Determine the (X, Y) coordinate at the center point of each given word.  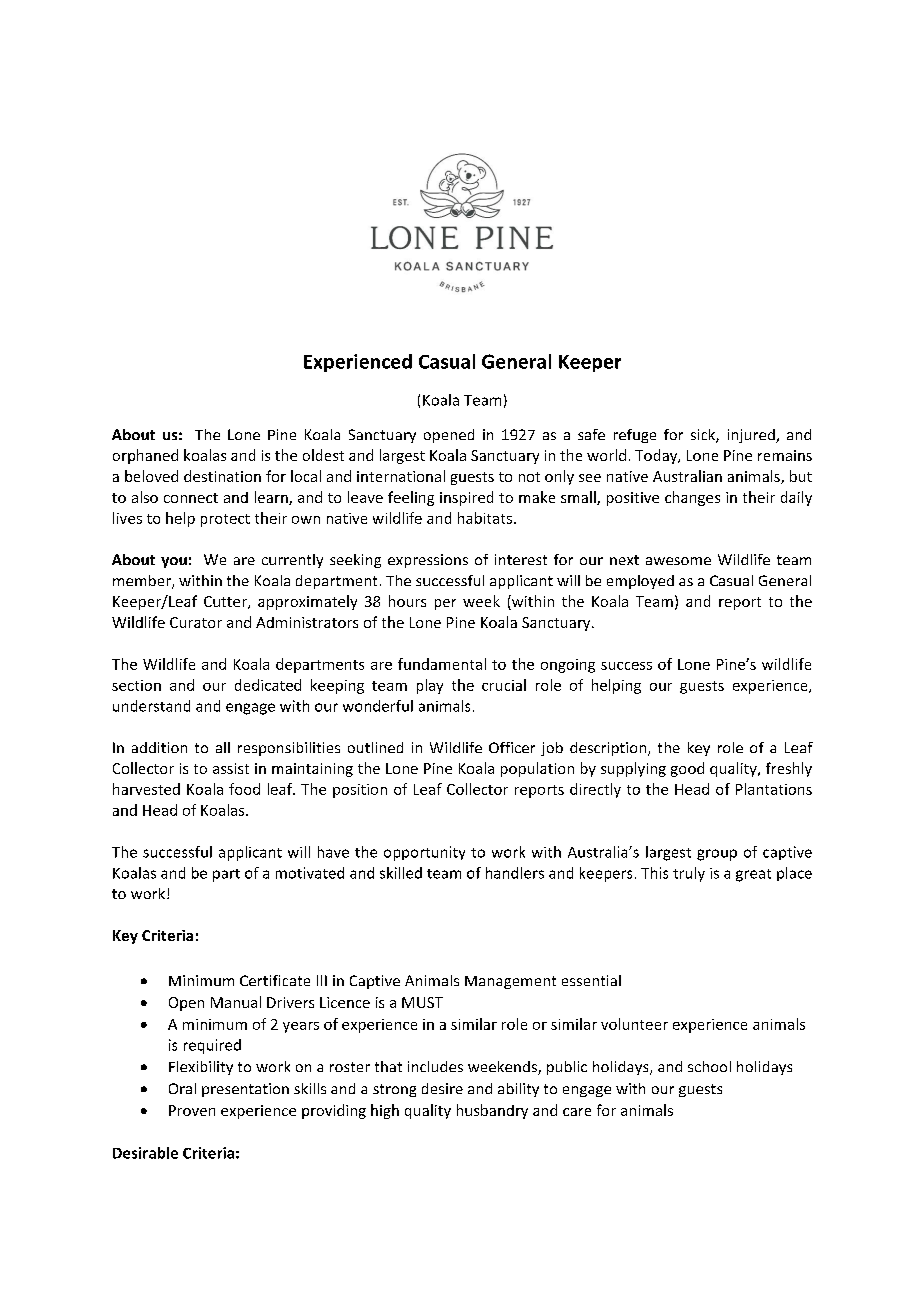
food (244, 789)
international (401, 476)
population (537, 769)
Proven (192, 1110)
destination (222, 476)
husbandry (492, 1111)
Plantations (774, 789)
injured (752, 436)
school (709, 1066)
